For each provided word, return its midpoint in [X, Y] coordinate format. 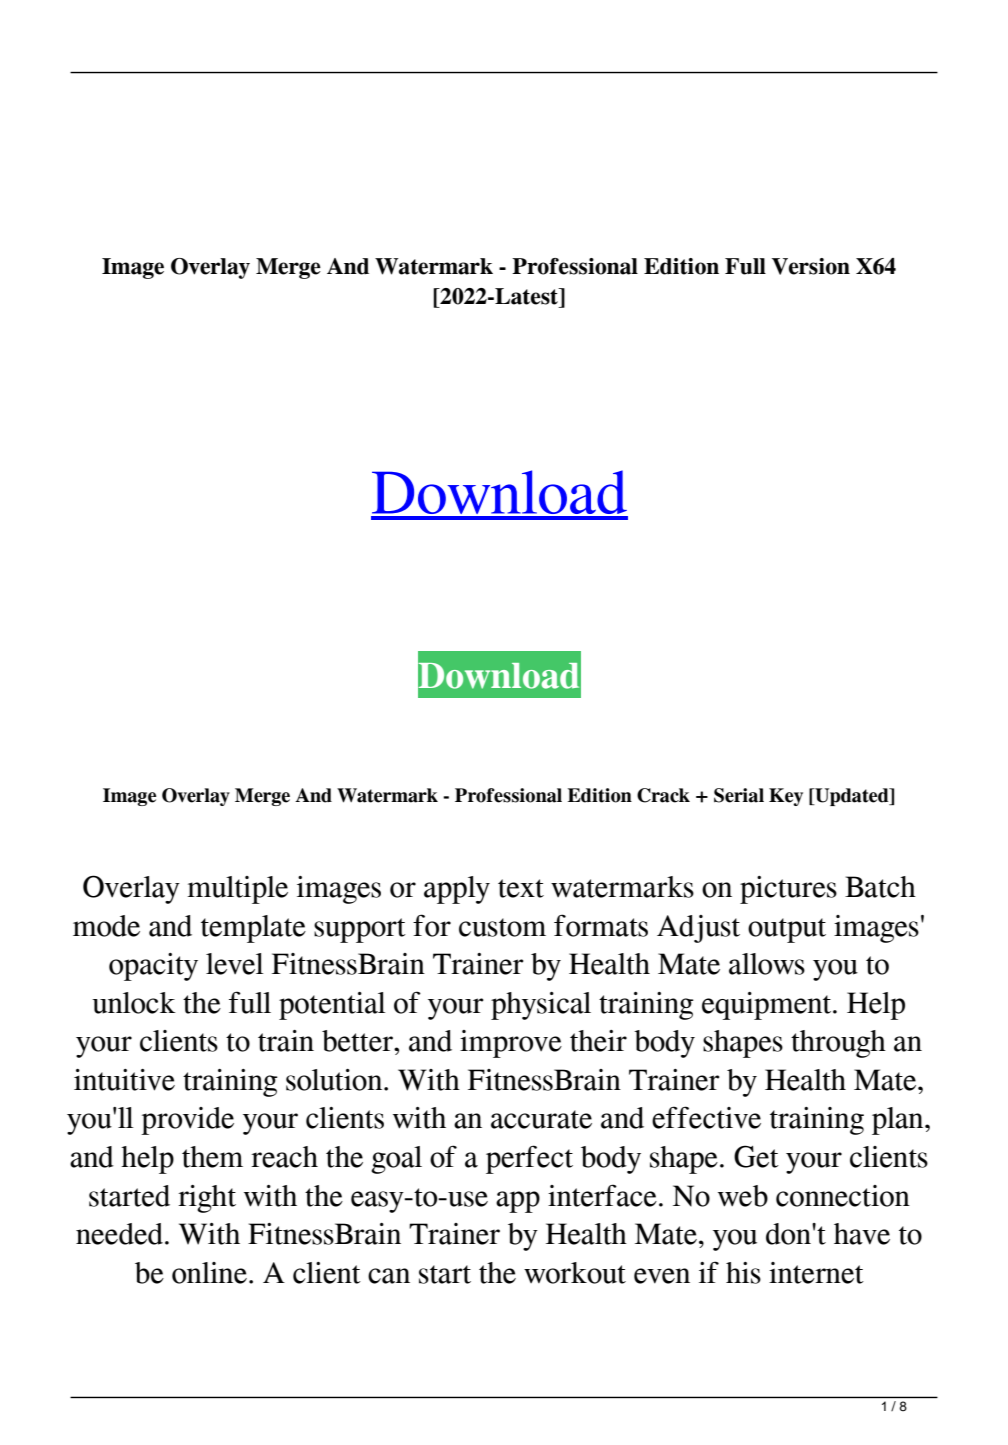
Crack [663, 795]
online [209, 1273]
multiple [237, 890]
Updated [852, 797]
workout [575, 1273]
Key [786, 797]
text [521, 888]
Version [811, 266]
